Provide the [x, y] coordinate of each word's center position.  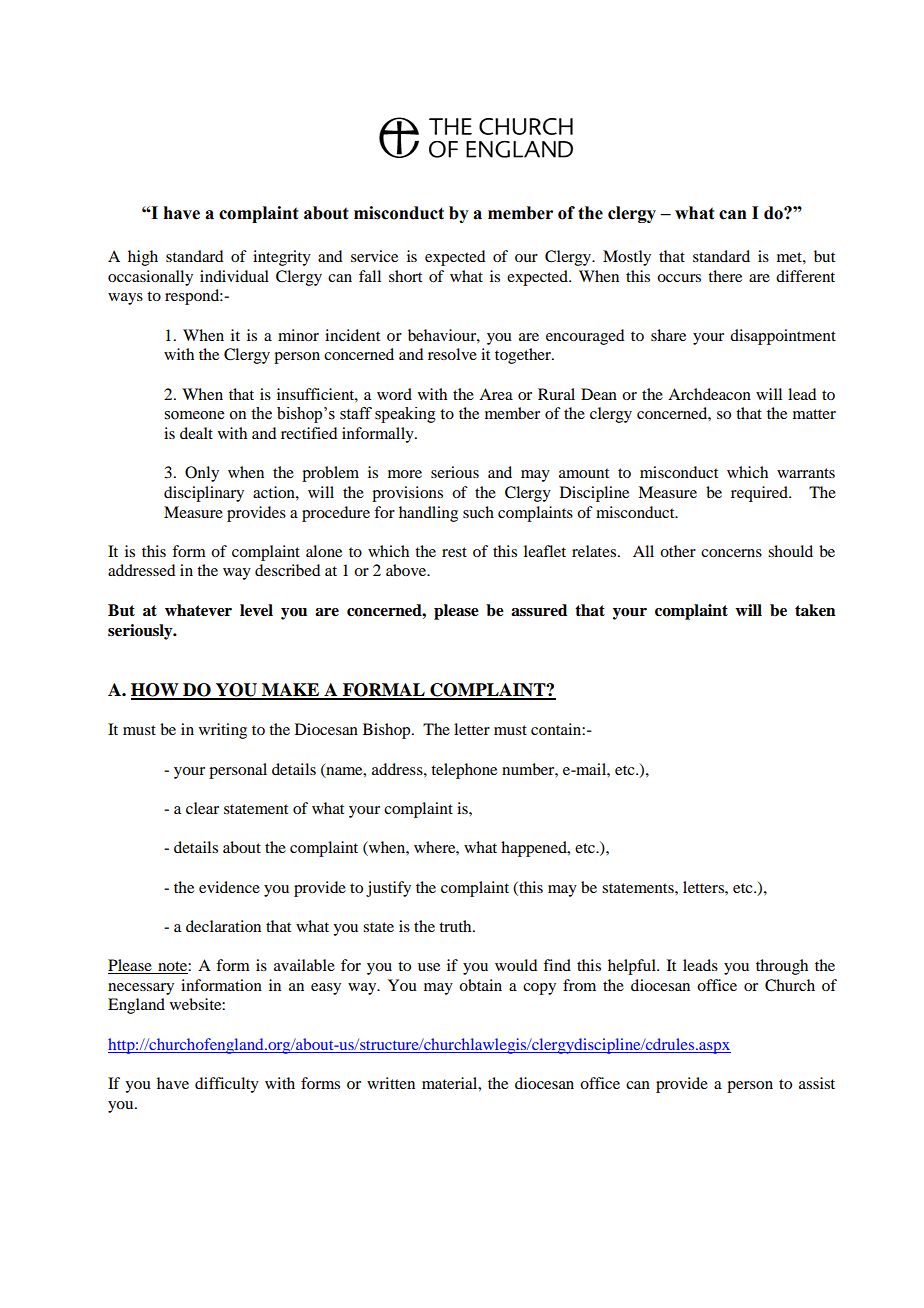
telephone [464, 771]
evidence [229, 887]
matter [814, 414]
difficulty [227, 1085]
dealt [196, 433]
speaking [405, 415]
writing [223, 731]
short [405, 276]
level [256, 610]
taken [815, 610]
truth [456, 926]
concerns [731, 553]
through [782, 967]
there [725, 276]
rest [454, 552]
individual [234, 276]
